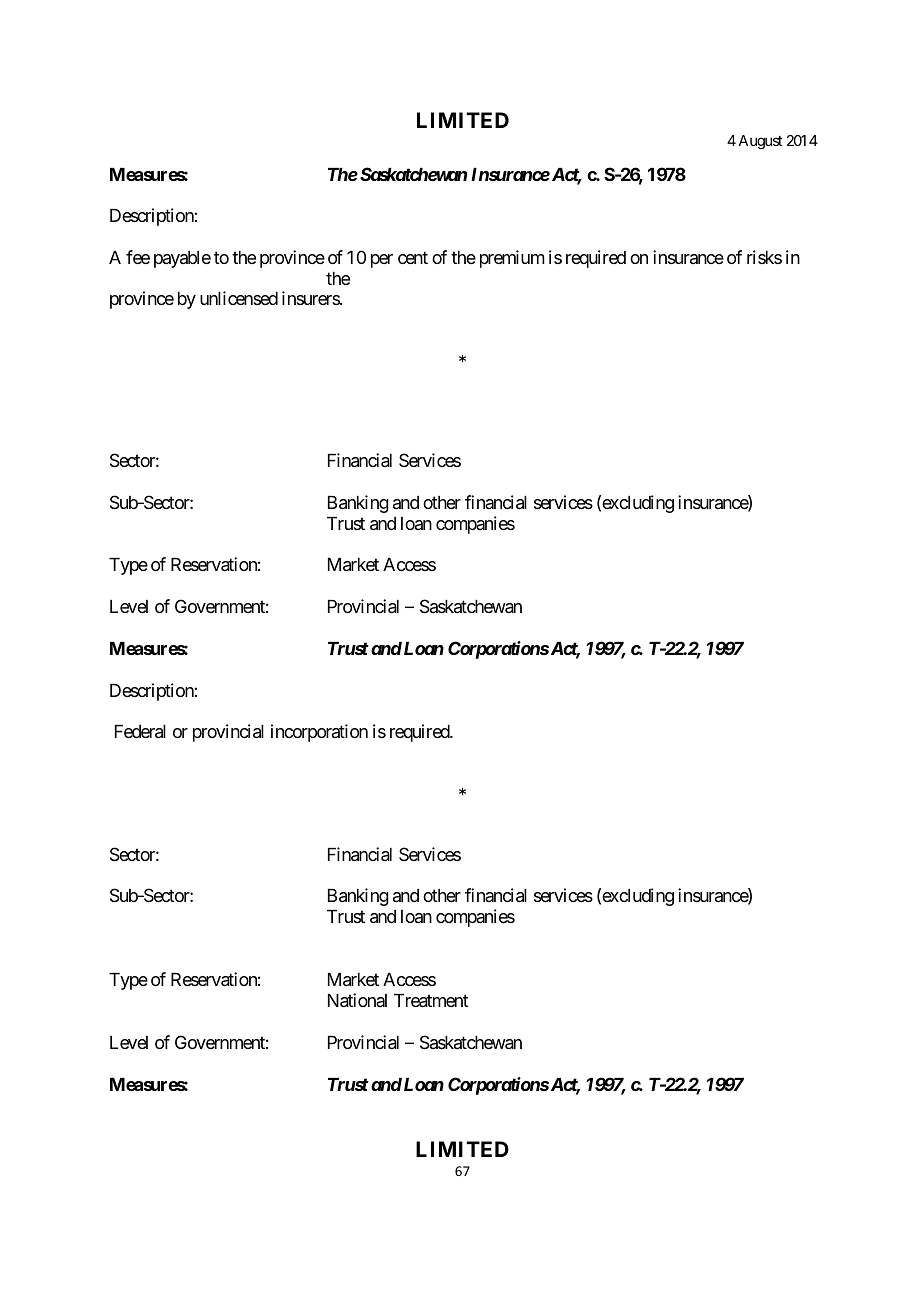 This image has height=1308, width=924. Describe the element at coordinates (319, 733) in the image. I see `incorporation` at that location.
